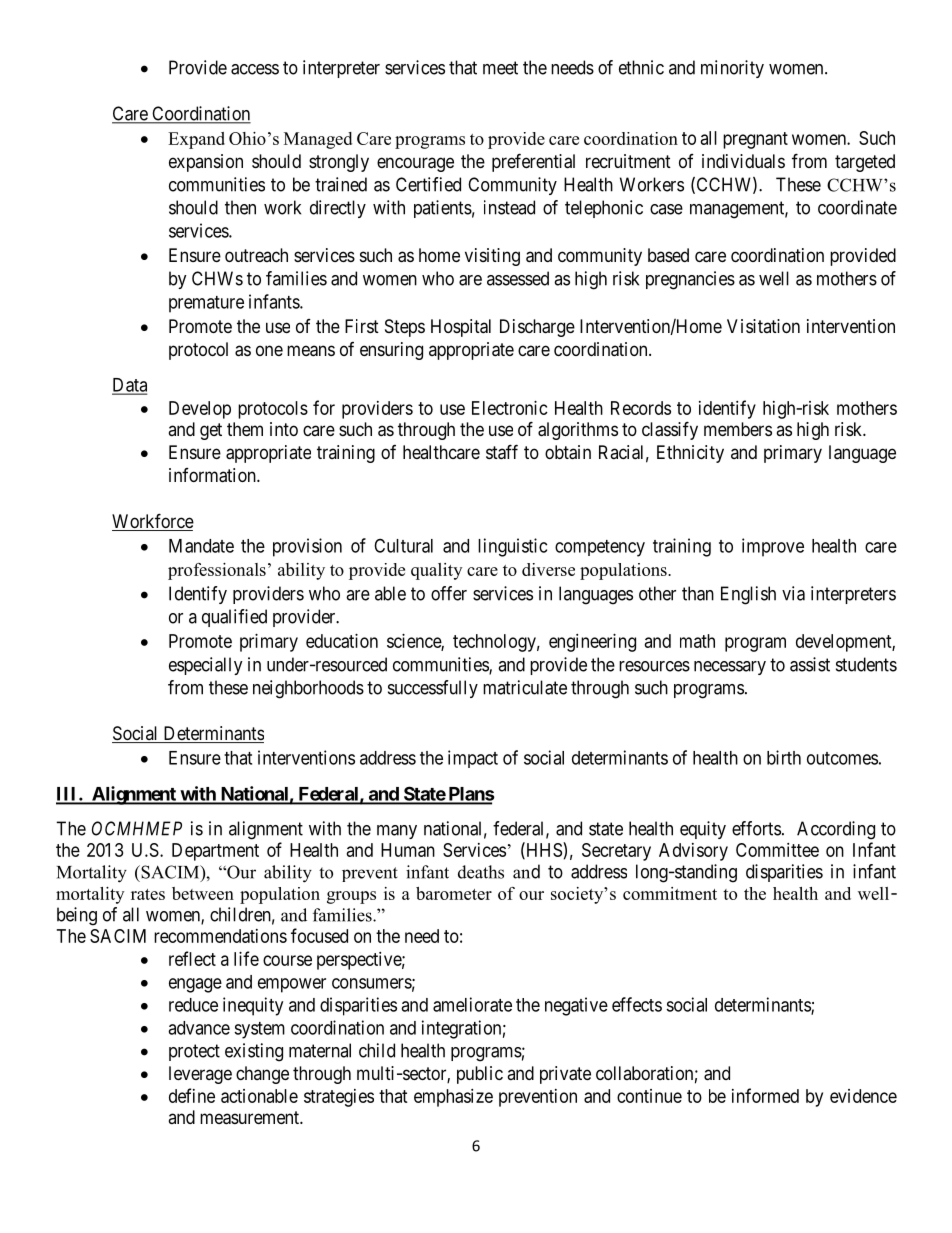 The height and width of the page is (1233, 952). Describe the element at coordinates (255, 69) in the page. I see `access` at that location.
